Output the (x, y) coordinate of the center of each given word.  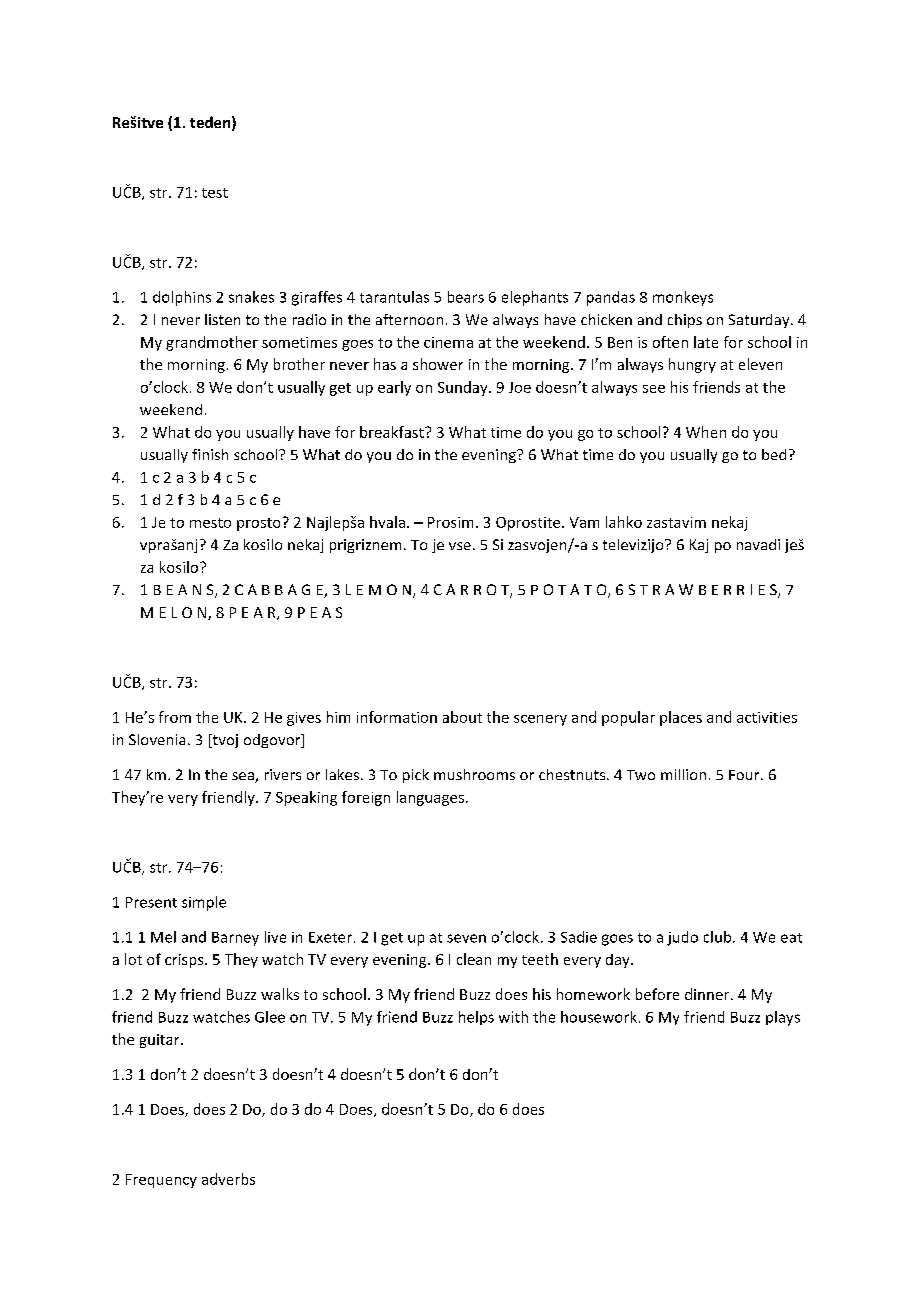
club (719, 937)
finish (210, 454)
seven (466, 938)
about (462, 717)
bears (466, 297)
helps (476, 1018)
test (215, 193)
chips (685, 321)
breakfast (393, 432)
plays (783, 1018)
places (681, 718)
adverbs (228, 1179)
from (175, 717)
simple (204, 903)
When (706, 432)
